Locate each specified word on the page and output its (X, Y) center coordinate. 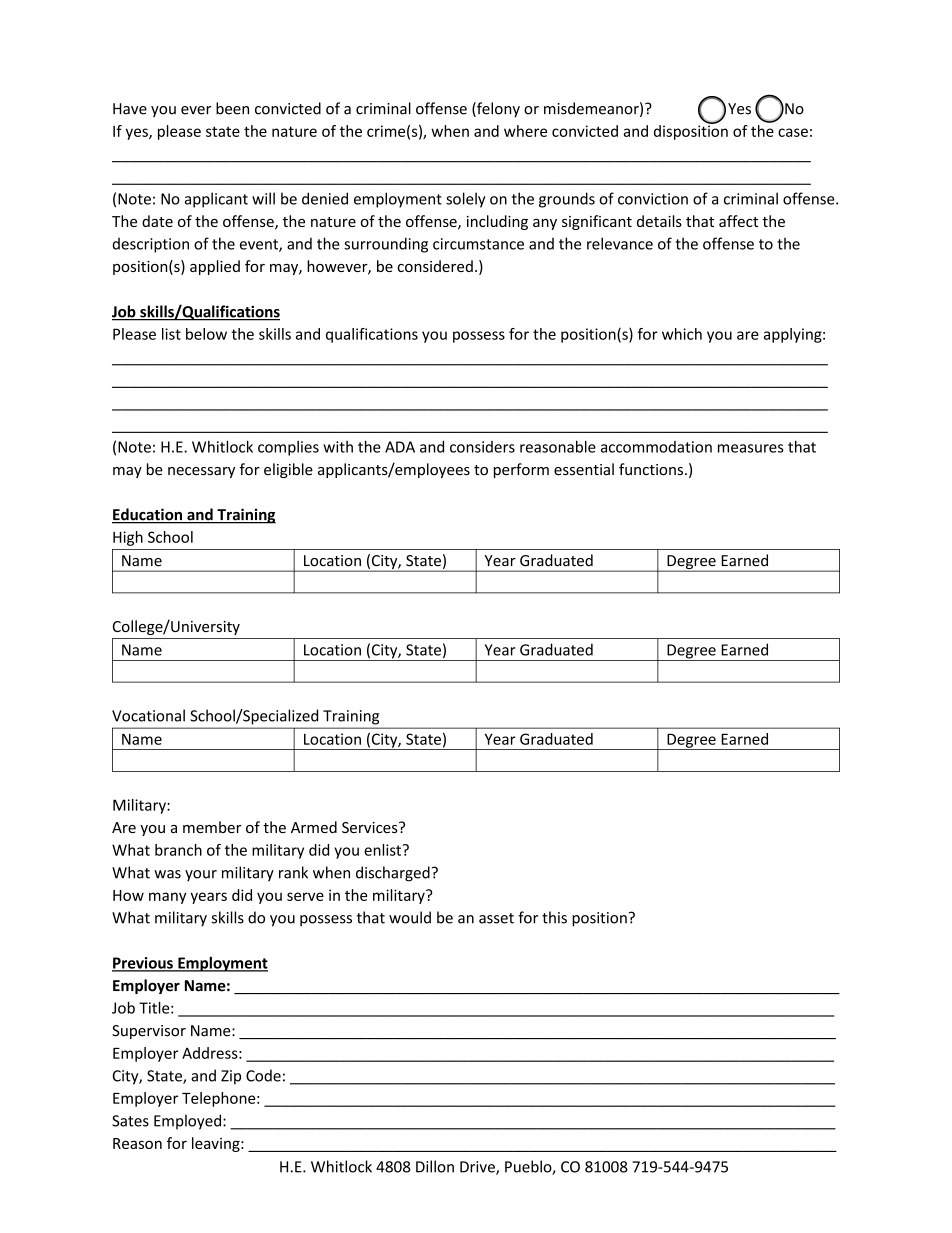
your (201, 875)
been (232, 108)
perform (521, 470)
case (793, 132)
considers (482, 447)
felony (497, 109)
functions (651, 469)
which (682, 334)
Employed (189, 1122)
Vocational (148, 715)
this (554, 917)
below (206, 334)
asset (496, 918)
